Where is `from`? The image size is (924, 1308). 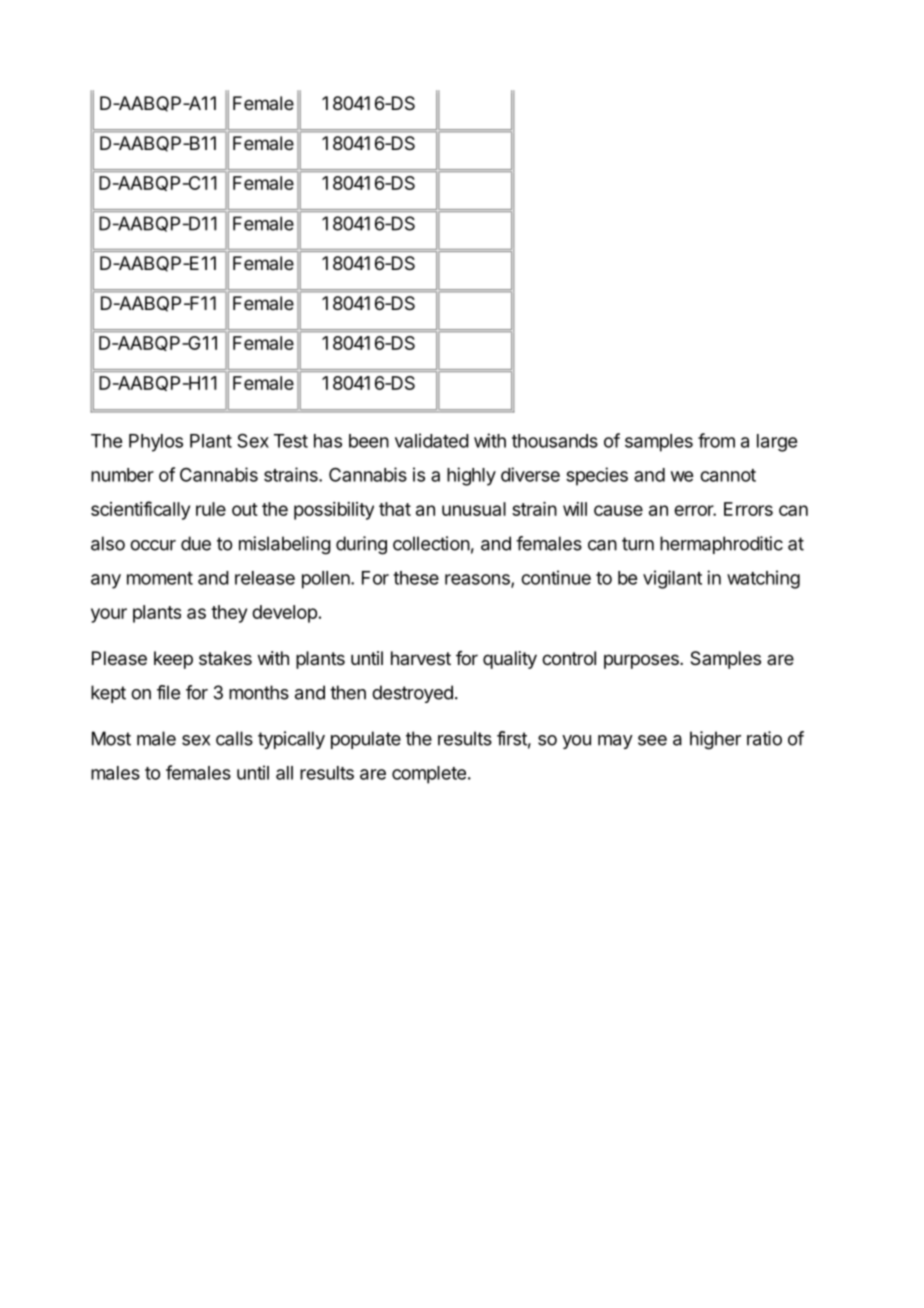 from is located at coordinates (716, 440).
